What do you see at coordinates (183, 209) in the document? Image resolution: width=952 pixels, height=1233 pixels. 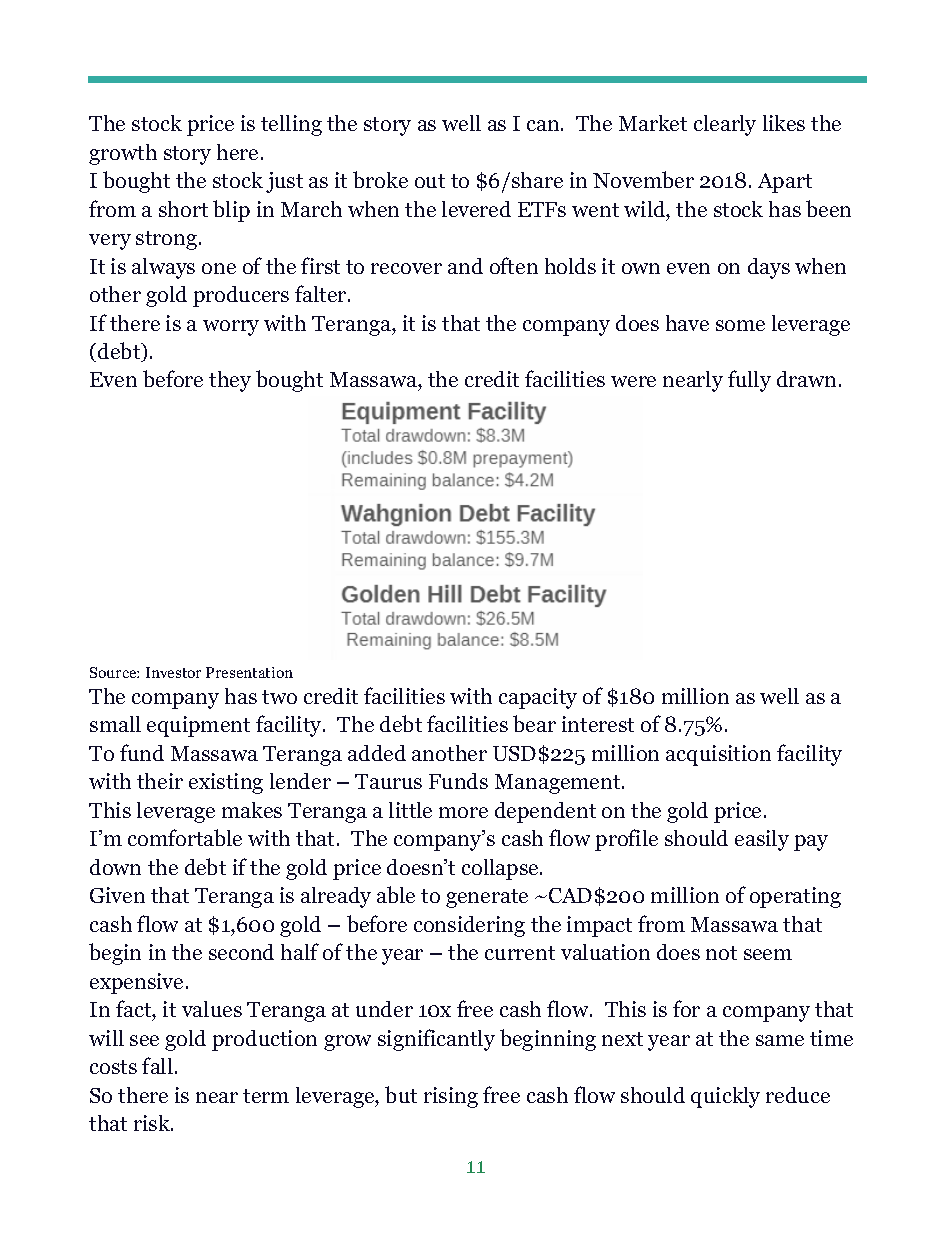 I see `short` at bounding box center [183, 209].
